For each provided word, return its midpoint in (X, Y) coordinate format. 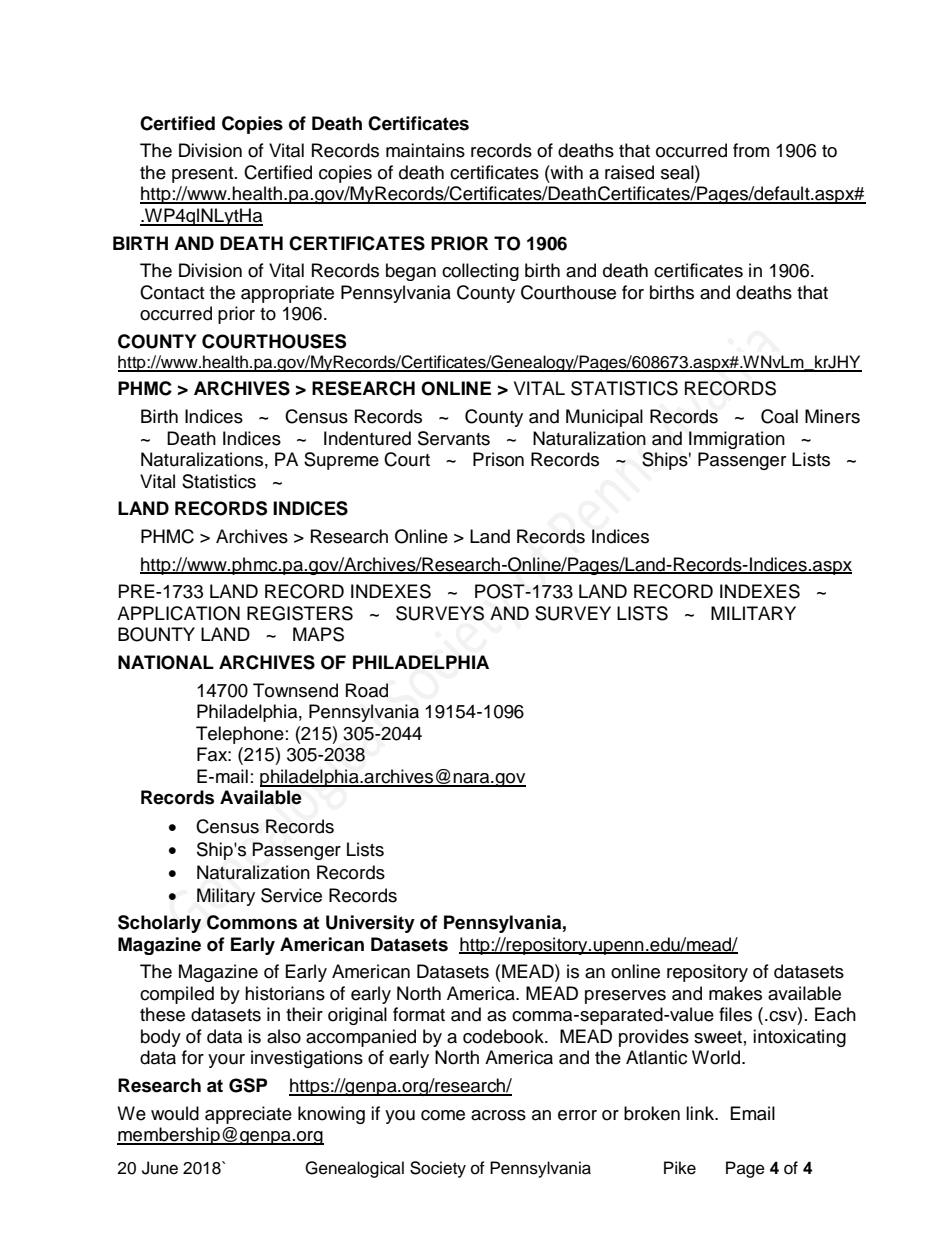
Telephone (240, 735)
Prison (498, 459)
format (419, 1014)
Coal (779, 416)
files (735, 1014)
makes (735, 993)
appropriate (287, 294)
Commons (252, 922)
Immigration (737, 440)
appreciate (248, 1115)
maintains (425, 150)
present (204, 175)
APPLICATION (178, 613)
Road (367, 690)
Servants (454, 438)
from (751, 150)
